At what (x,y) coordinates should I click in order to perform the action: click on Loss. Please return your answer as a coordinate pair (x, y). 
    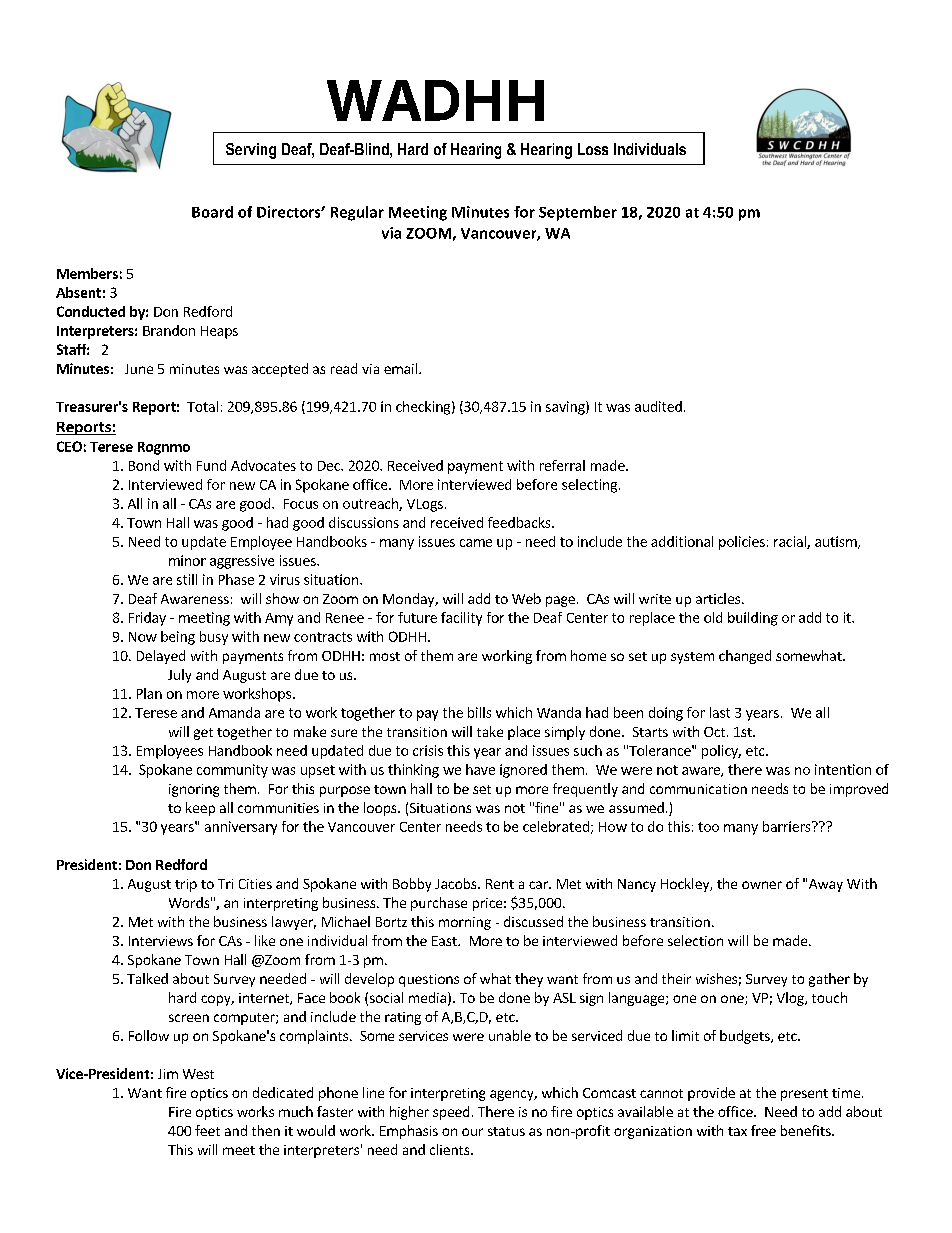
    Looking at the image, I should click on (593, 149).
